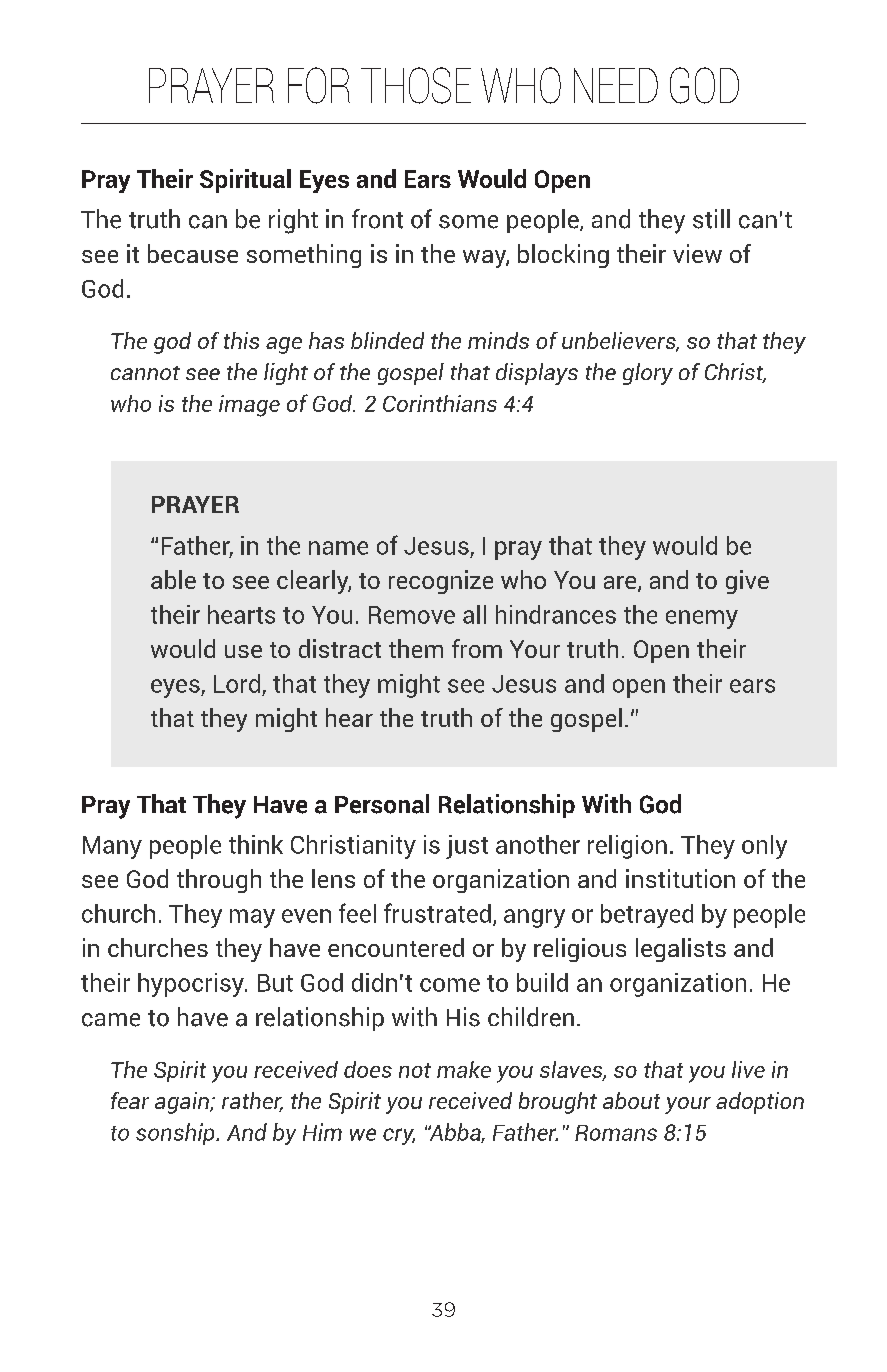 Image resolution: width=887 pixels, height=1372 pixels. Describe the element at coordinates (464, 1069) in the screenshot. I see `make` at that location.
